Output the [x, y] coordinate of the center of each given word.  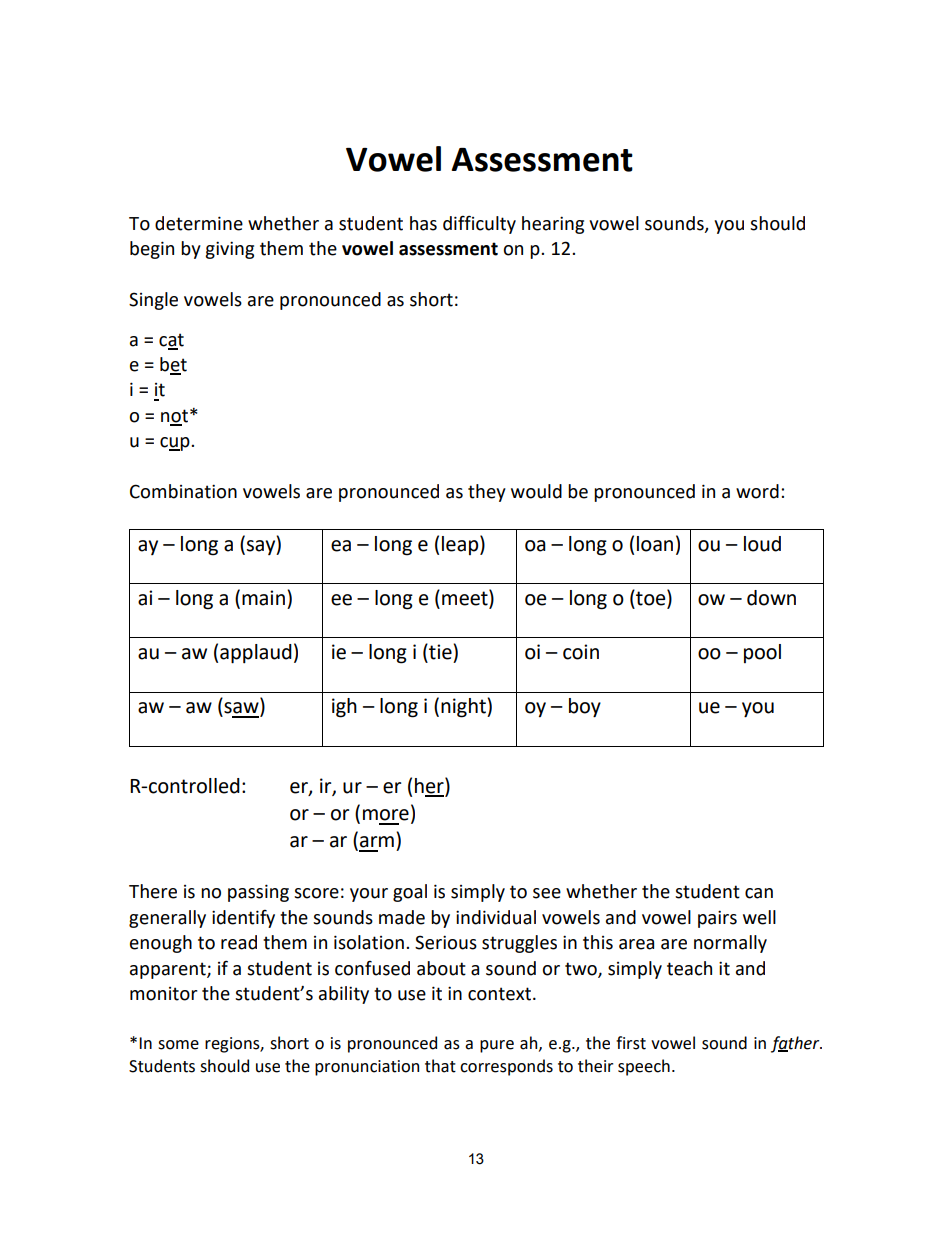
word [757, 491]
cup [176, 444]
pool [762, 653]
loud [762, 544]
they [487, 493]
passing [258, 893]
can [759, 893]
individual [496, 917]
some [178, 1045]
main [263, 598]
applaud [256, 654]
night [464, 708]
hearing [553, 225]
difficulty [479, 225]
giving [229, 250]
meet [466, 599]
